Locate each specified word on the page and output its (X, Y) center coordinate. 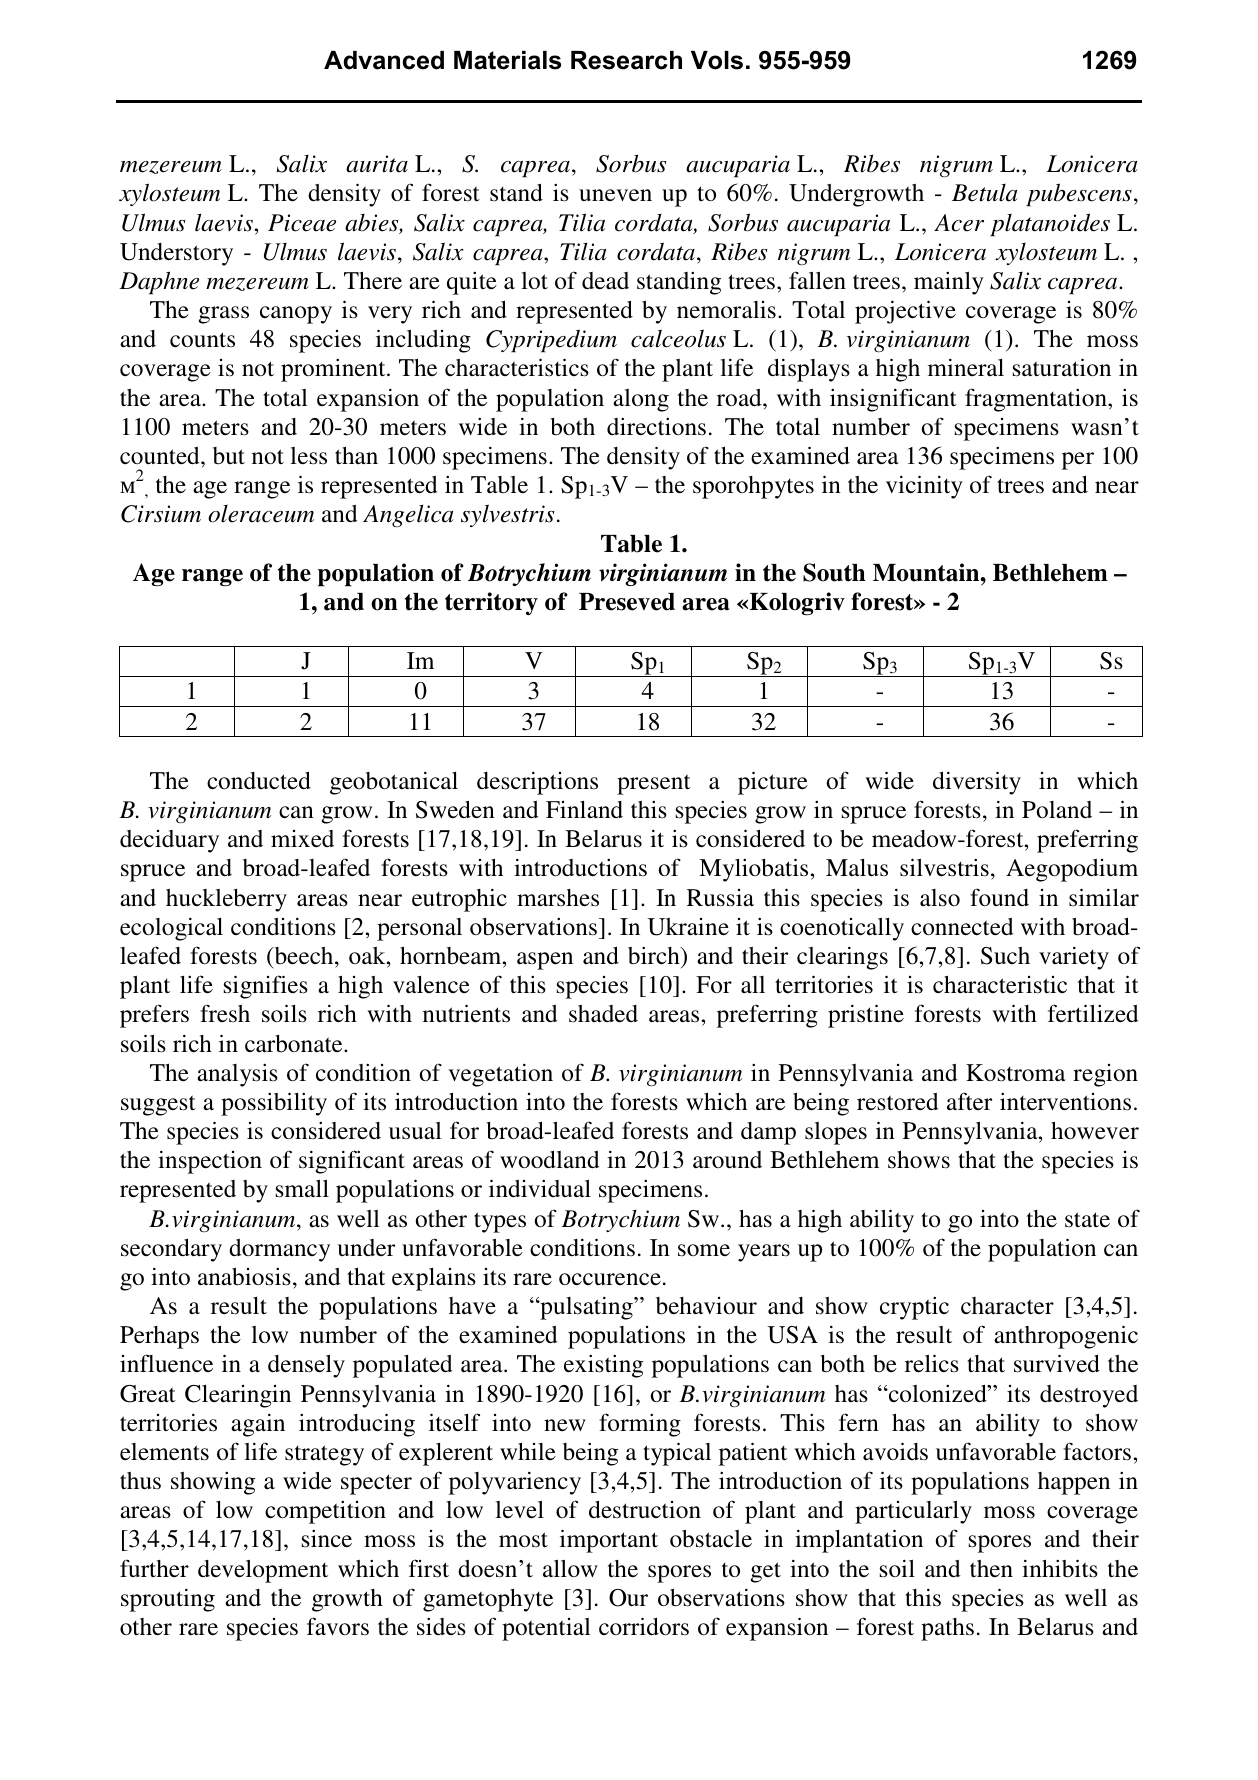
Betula (985, 193)
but (229, 456)
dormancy (279, 1250)
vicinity (924, 487)
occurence (610, 1279)
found (999, 897)
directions (656, 426)
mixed (302, 838)
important (609, 1541)
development (263, 1571)
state (1087, 1220)
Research (626, 60)
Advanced (384, 60)
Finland (584, 809)
